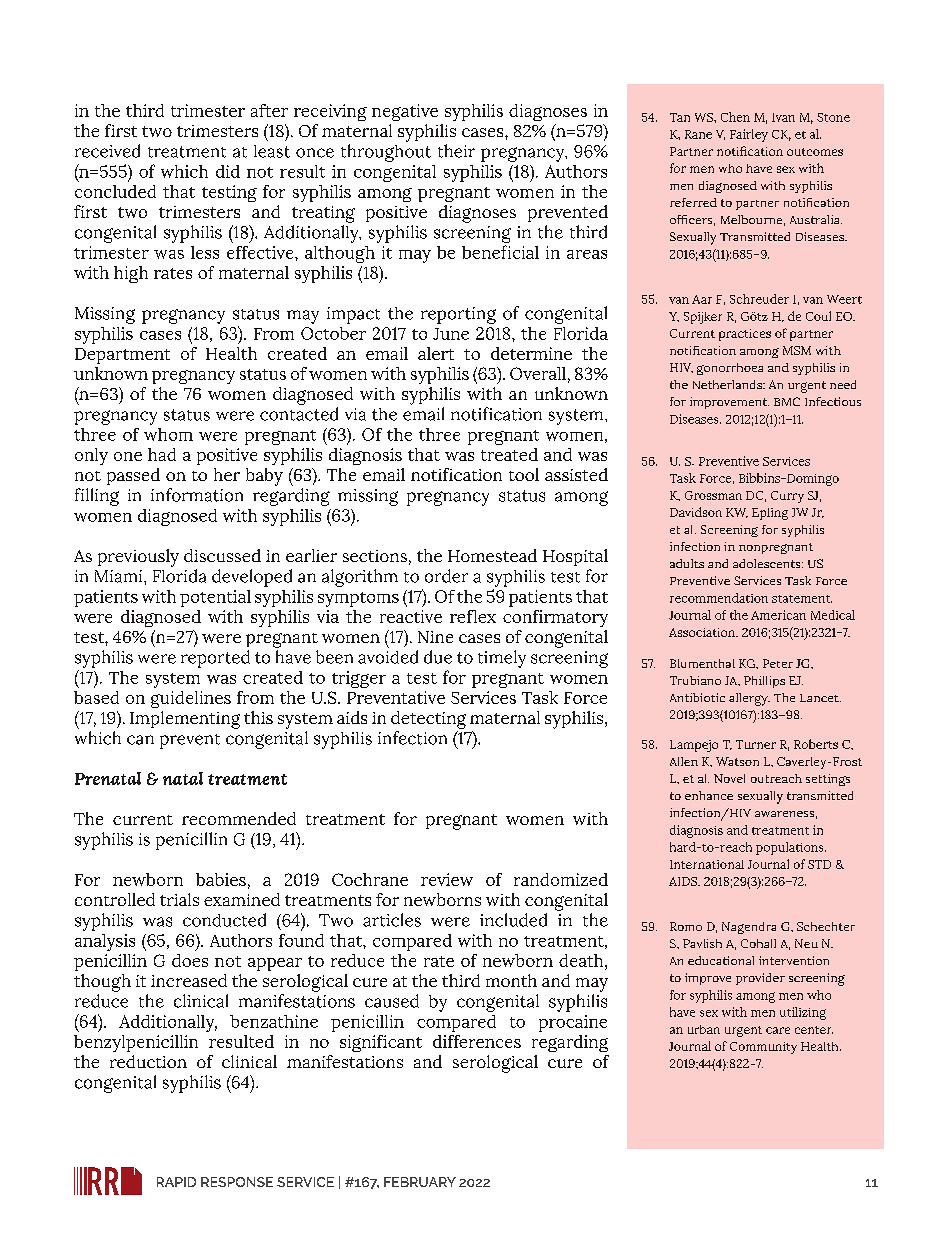 The width and height of the screenshot is (952, 1233). What do you see at coordinates (787, 497) in the screenshot?
I see `Curry` at bounding box center [787, 497].
